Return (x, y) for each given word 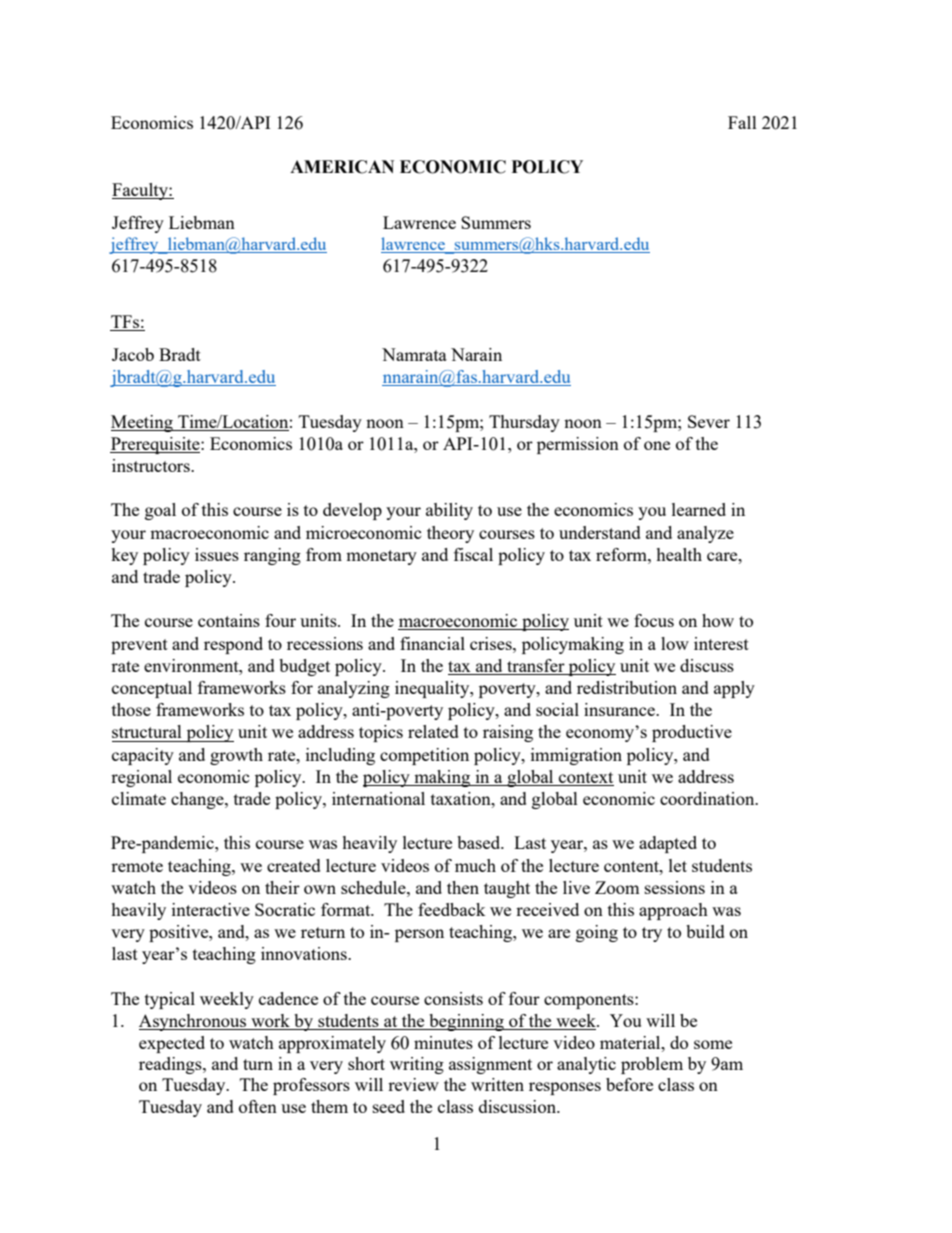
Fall (742, 122)
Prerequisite (156, 445)
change (198, 800)
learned (699, 509)
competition (424, 756)
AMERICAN (342, 167)
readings (171, 1065)
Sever (709, 421)
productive (692, 733)
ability (449, 511)
